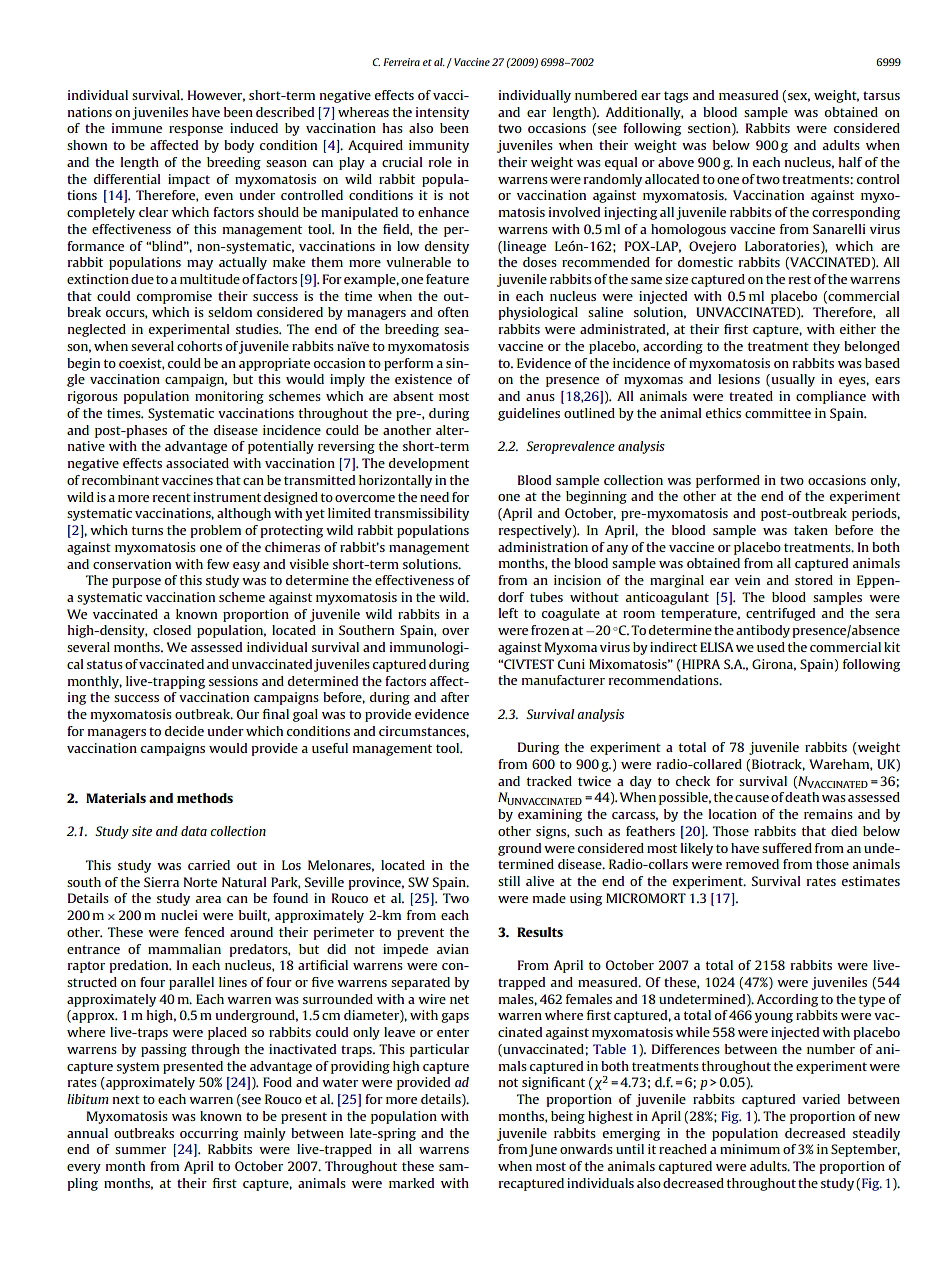 Image resolution: width=952 pixels, height=1270 pixels. What do you see at coordinates (423, 379) in the screenshot?
I see `existence` at bounding box center [423, 379].
